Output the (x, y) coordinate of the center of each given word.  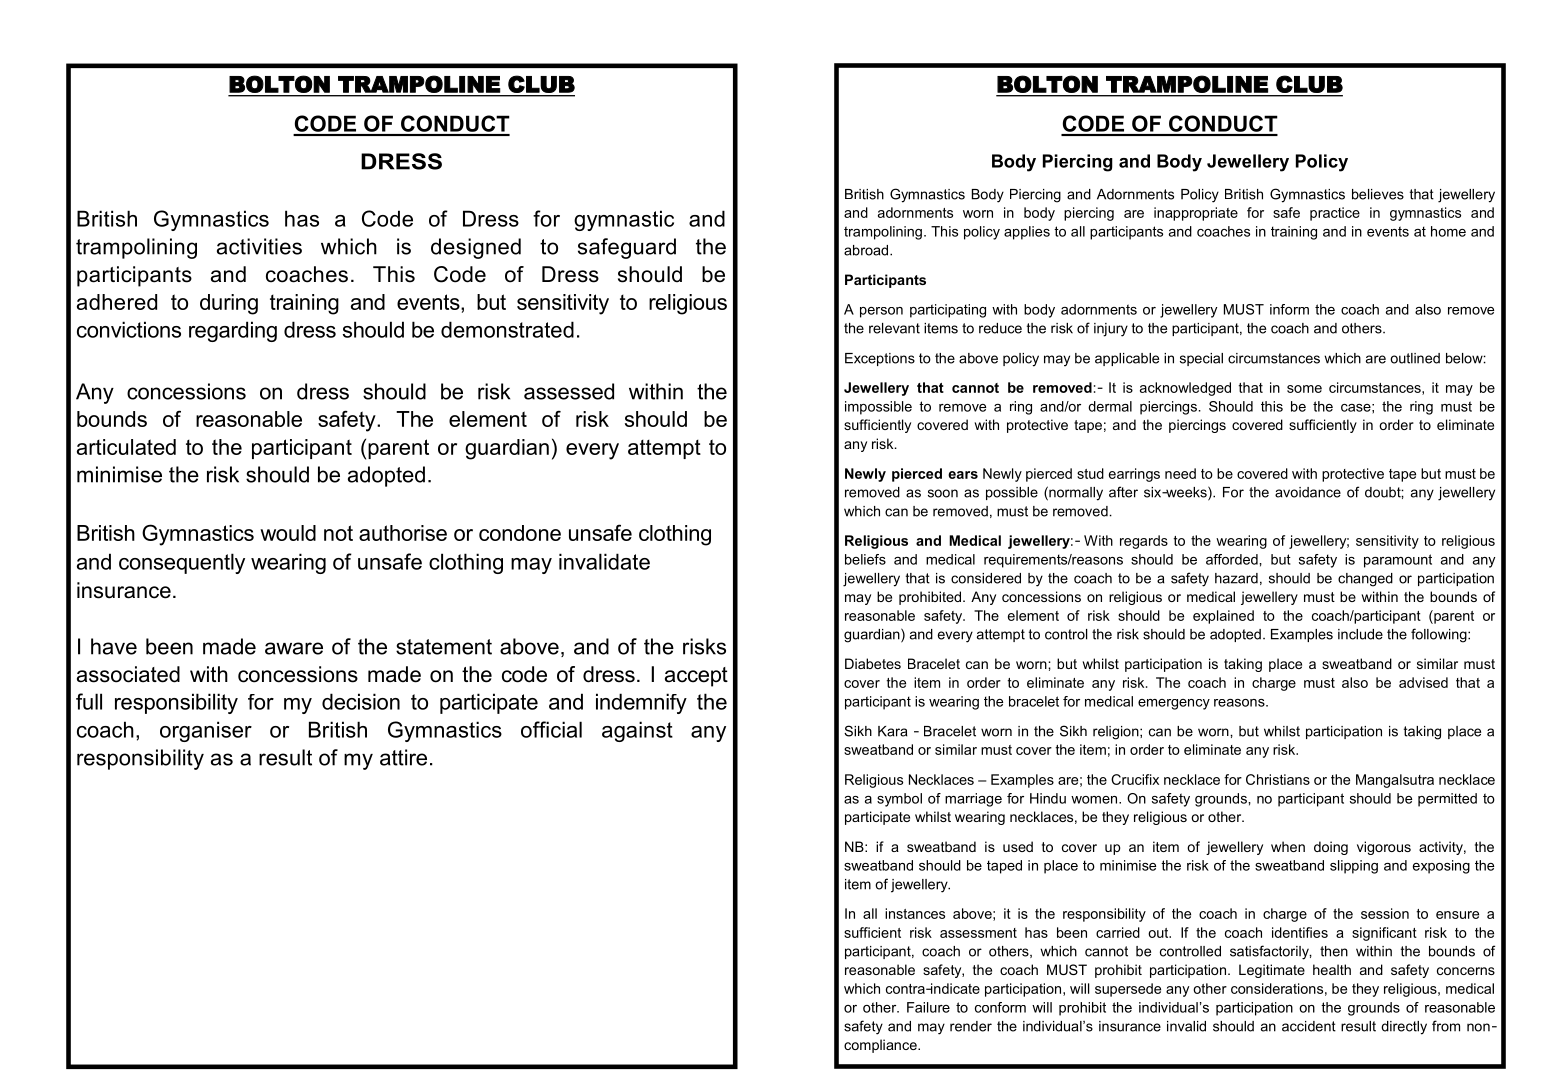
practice (1335, 214)
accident (1309, 1026)
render (971, 1026)
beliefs (865, 559)
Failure (928, 1007)
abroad (867, 250)
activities (259, 246)
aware (294, 648)
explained (1223, 617)
